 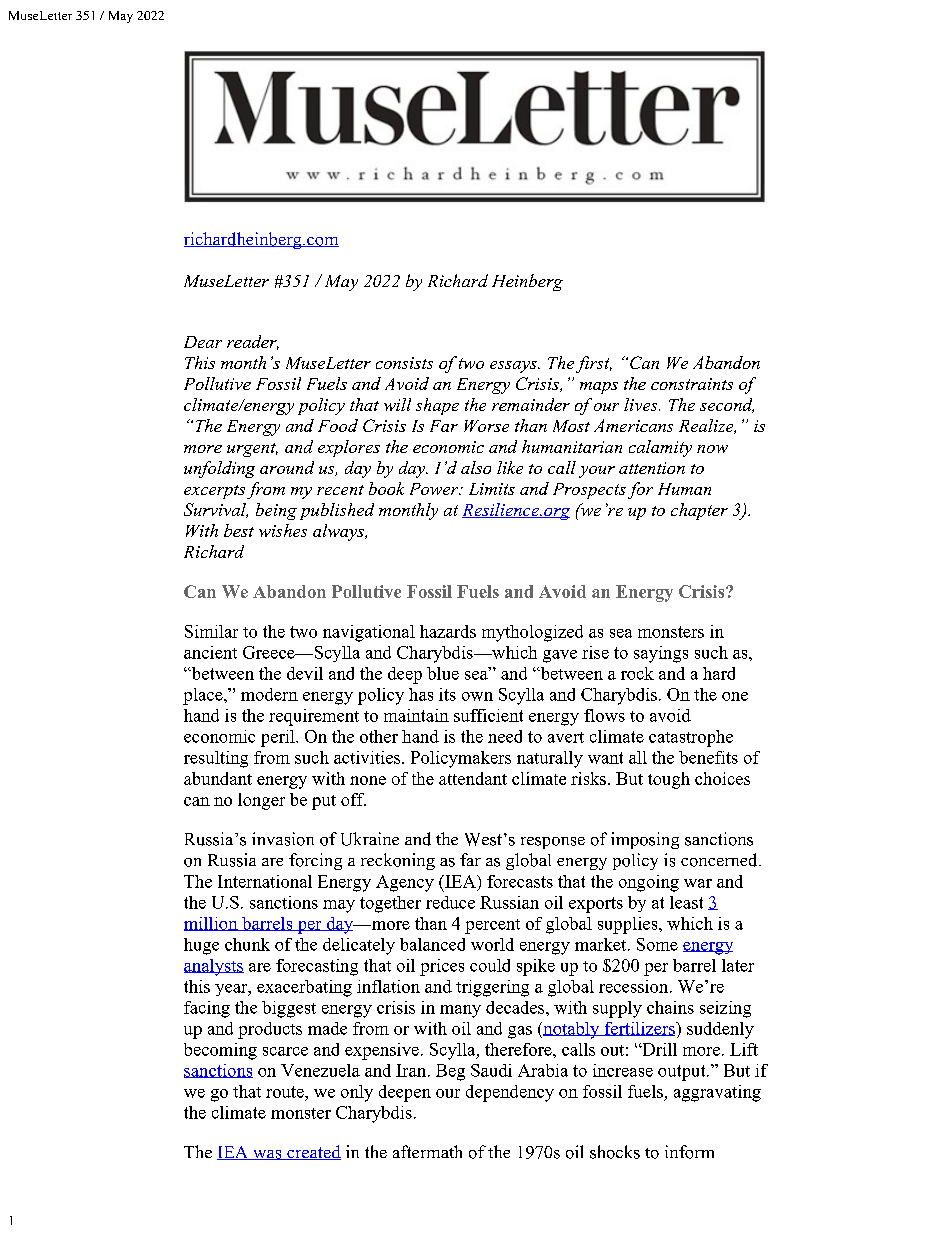 I want to click on chunk, so click(x=247, y=944).
